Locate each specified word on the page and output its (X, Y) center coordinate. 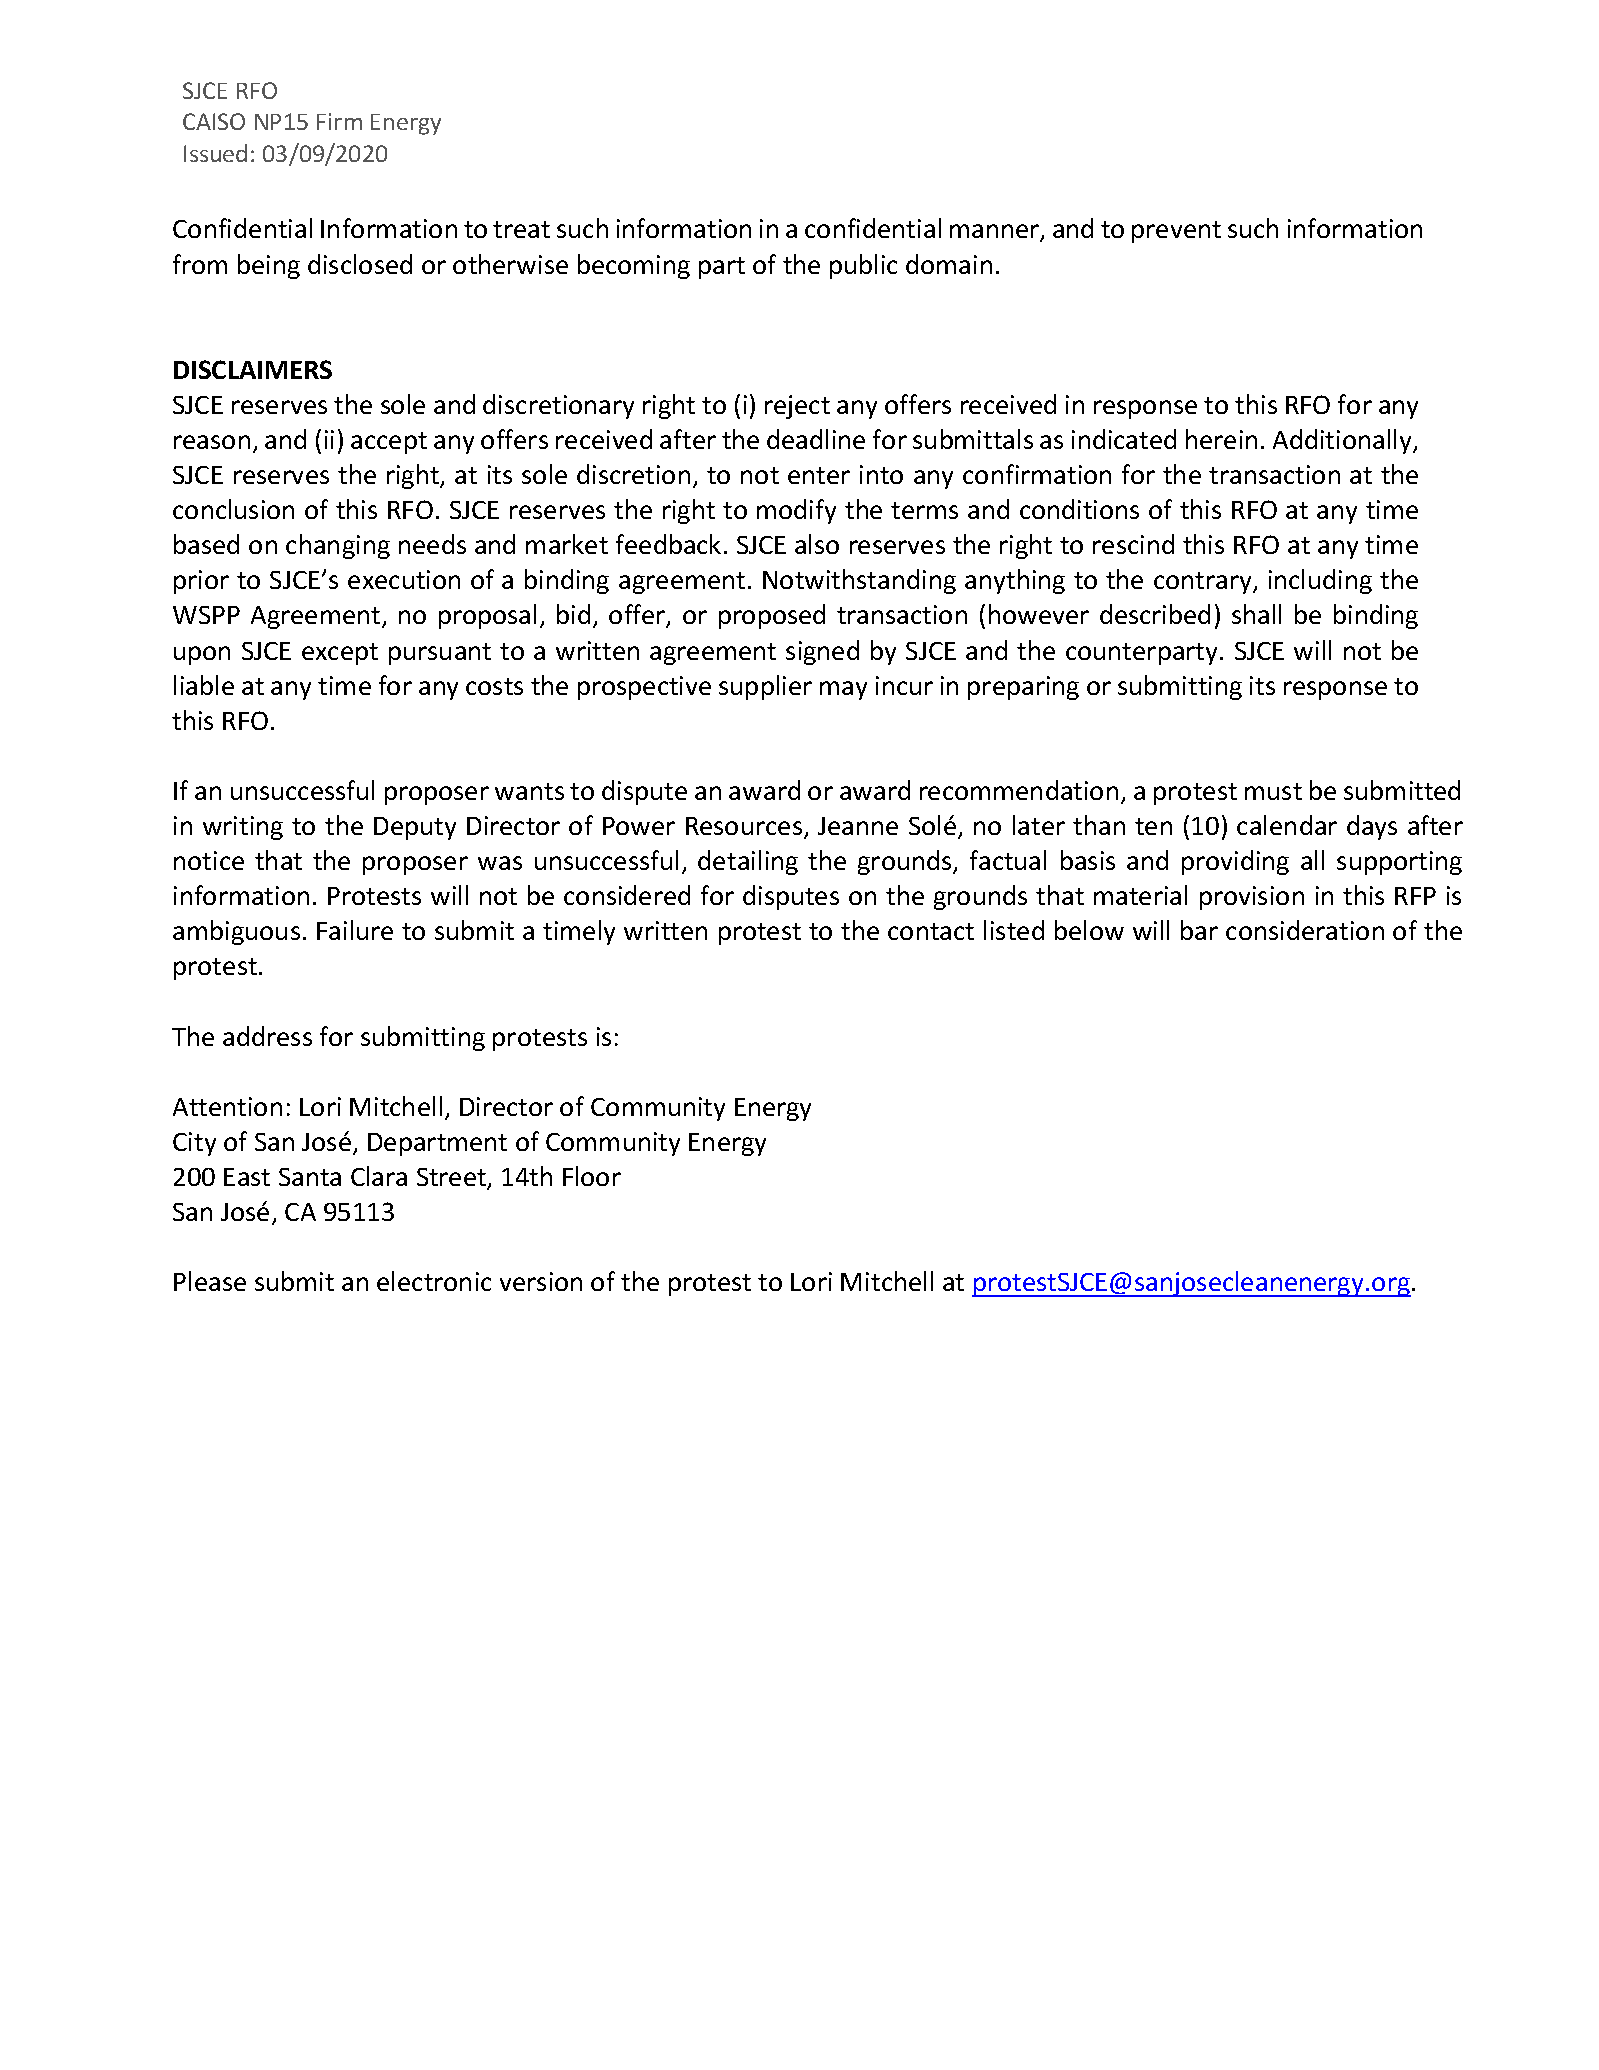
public (863, 266)
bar (1199, 930)
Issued (215, 153)
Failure (355, 930)
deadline (816, 439)
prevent (1176, 232)
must (1273, 791)
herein (1221, 439)
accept (389, 443)
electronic (434, 1281)
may (843, 690)
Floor (592, 1176)
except (340, 654)
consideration (1305, 930)
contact (931, 931)
